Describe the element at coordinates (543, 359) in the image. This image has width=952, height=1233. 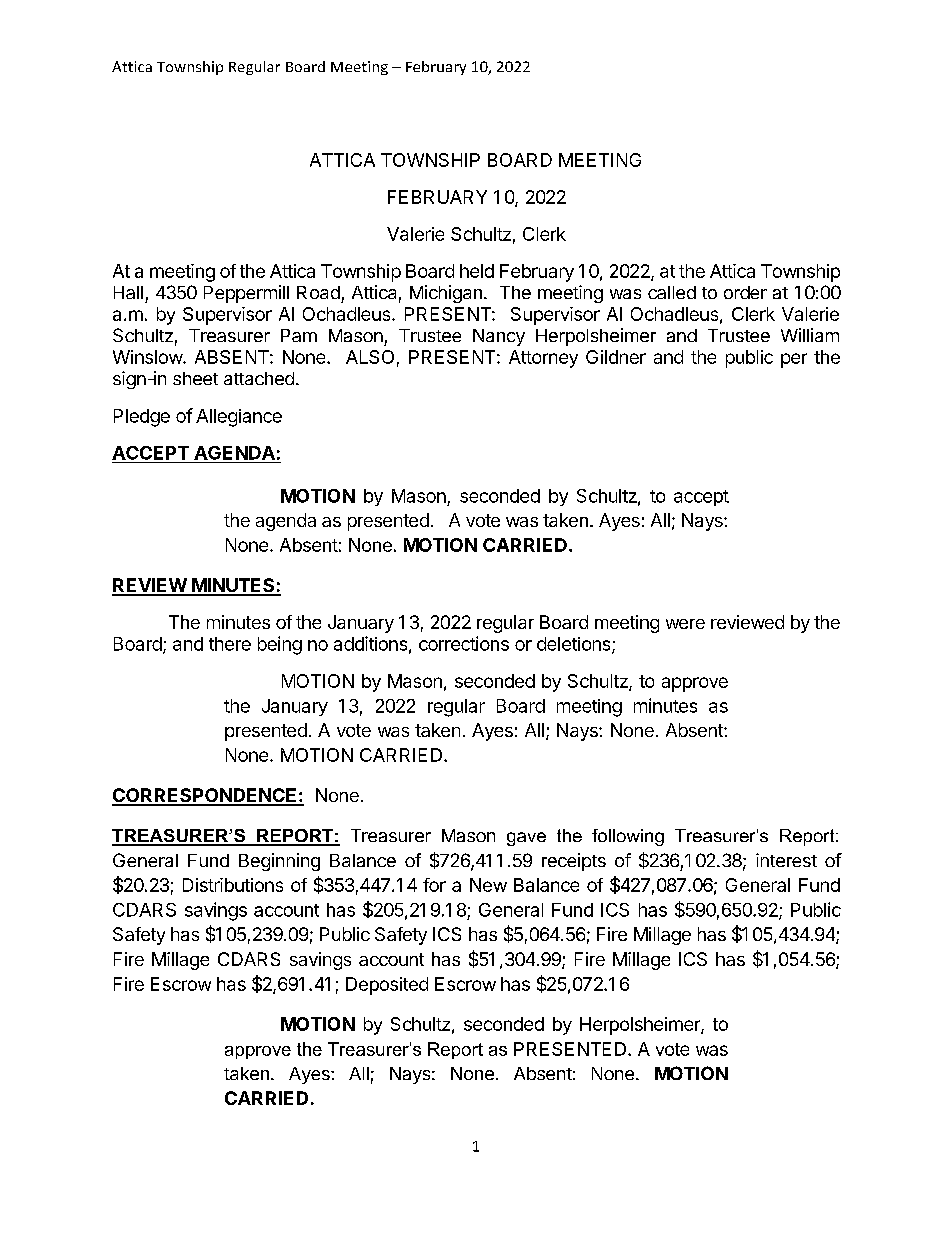
I see `Attorney` at that location.
